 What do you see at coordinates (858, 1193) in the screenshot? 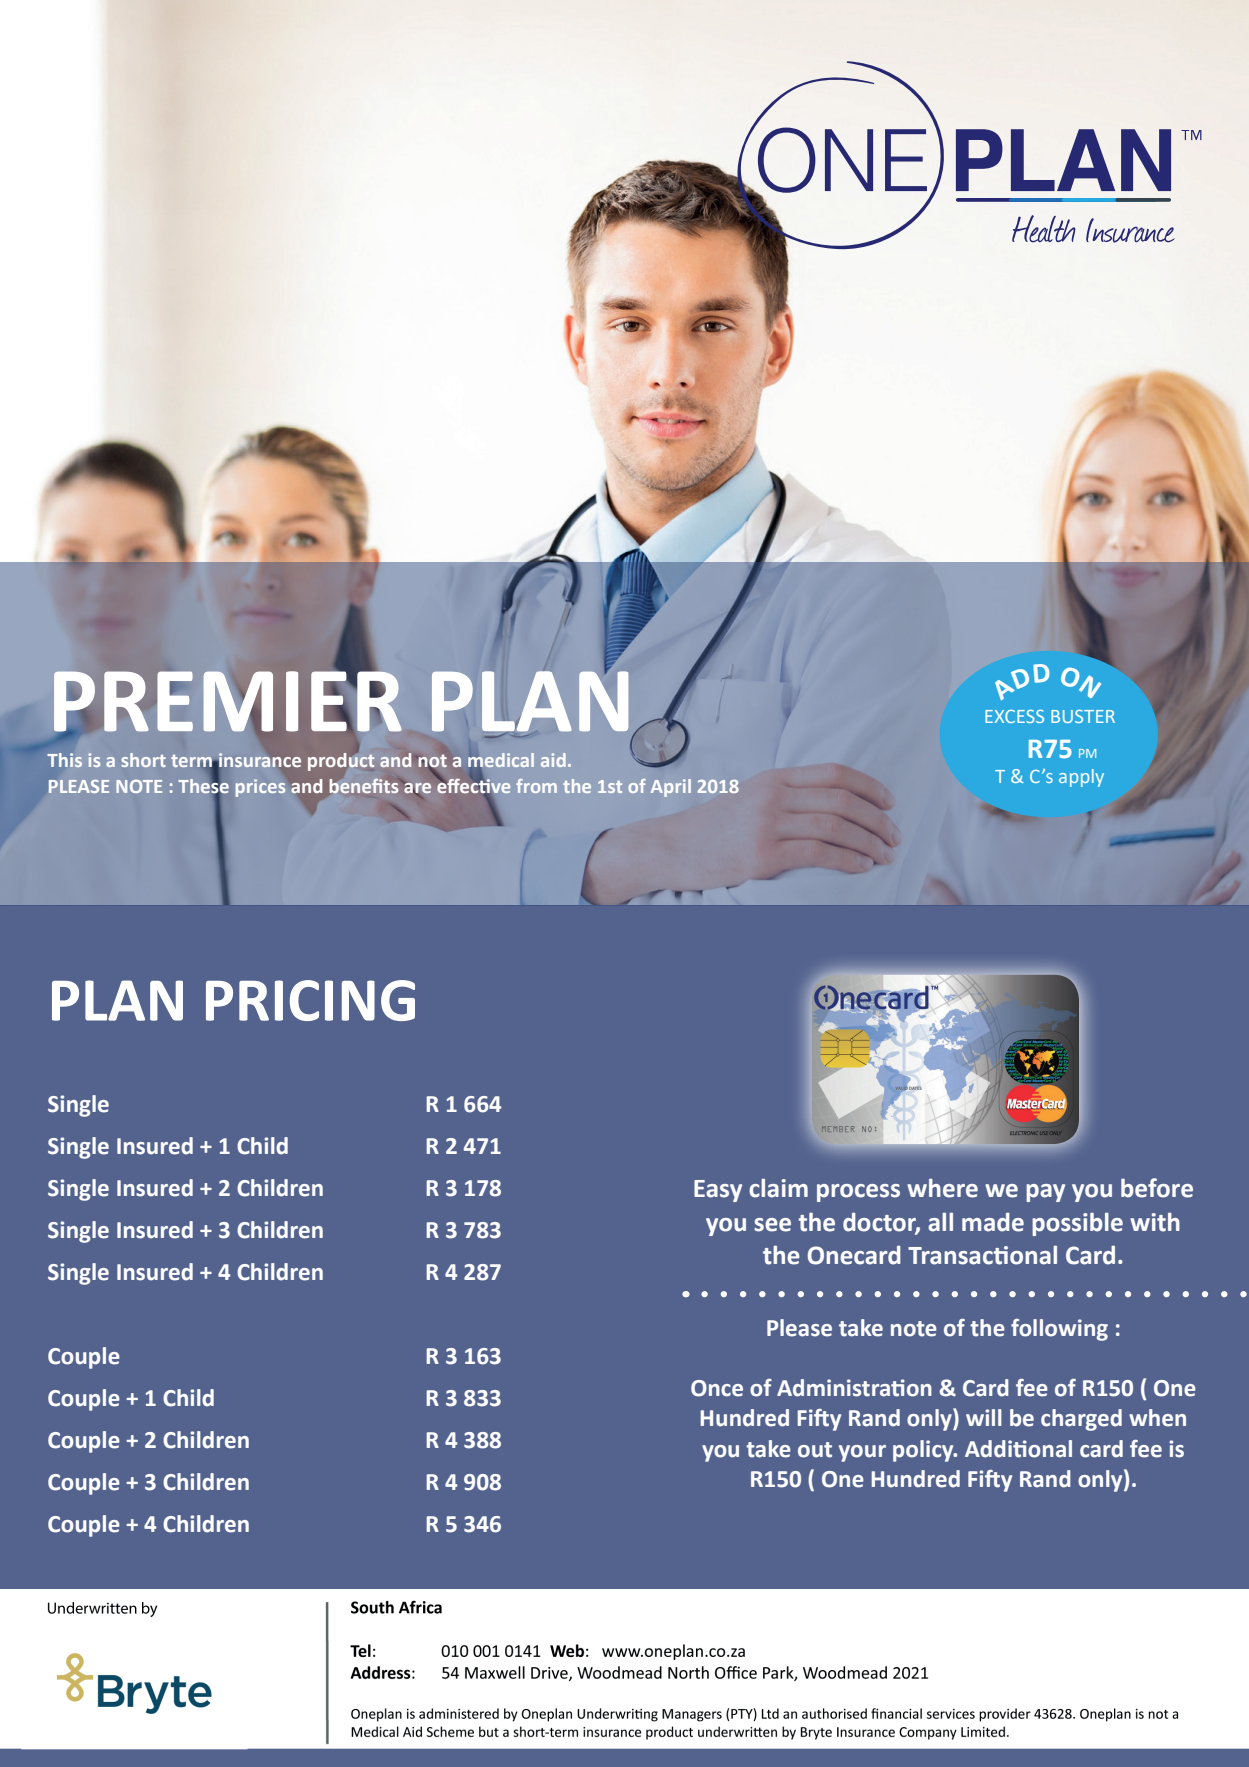
I see `process` at bounding box center [858, 1193].
